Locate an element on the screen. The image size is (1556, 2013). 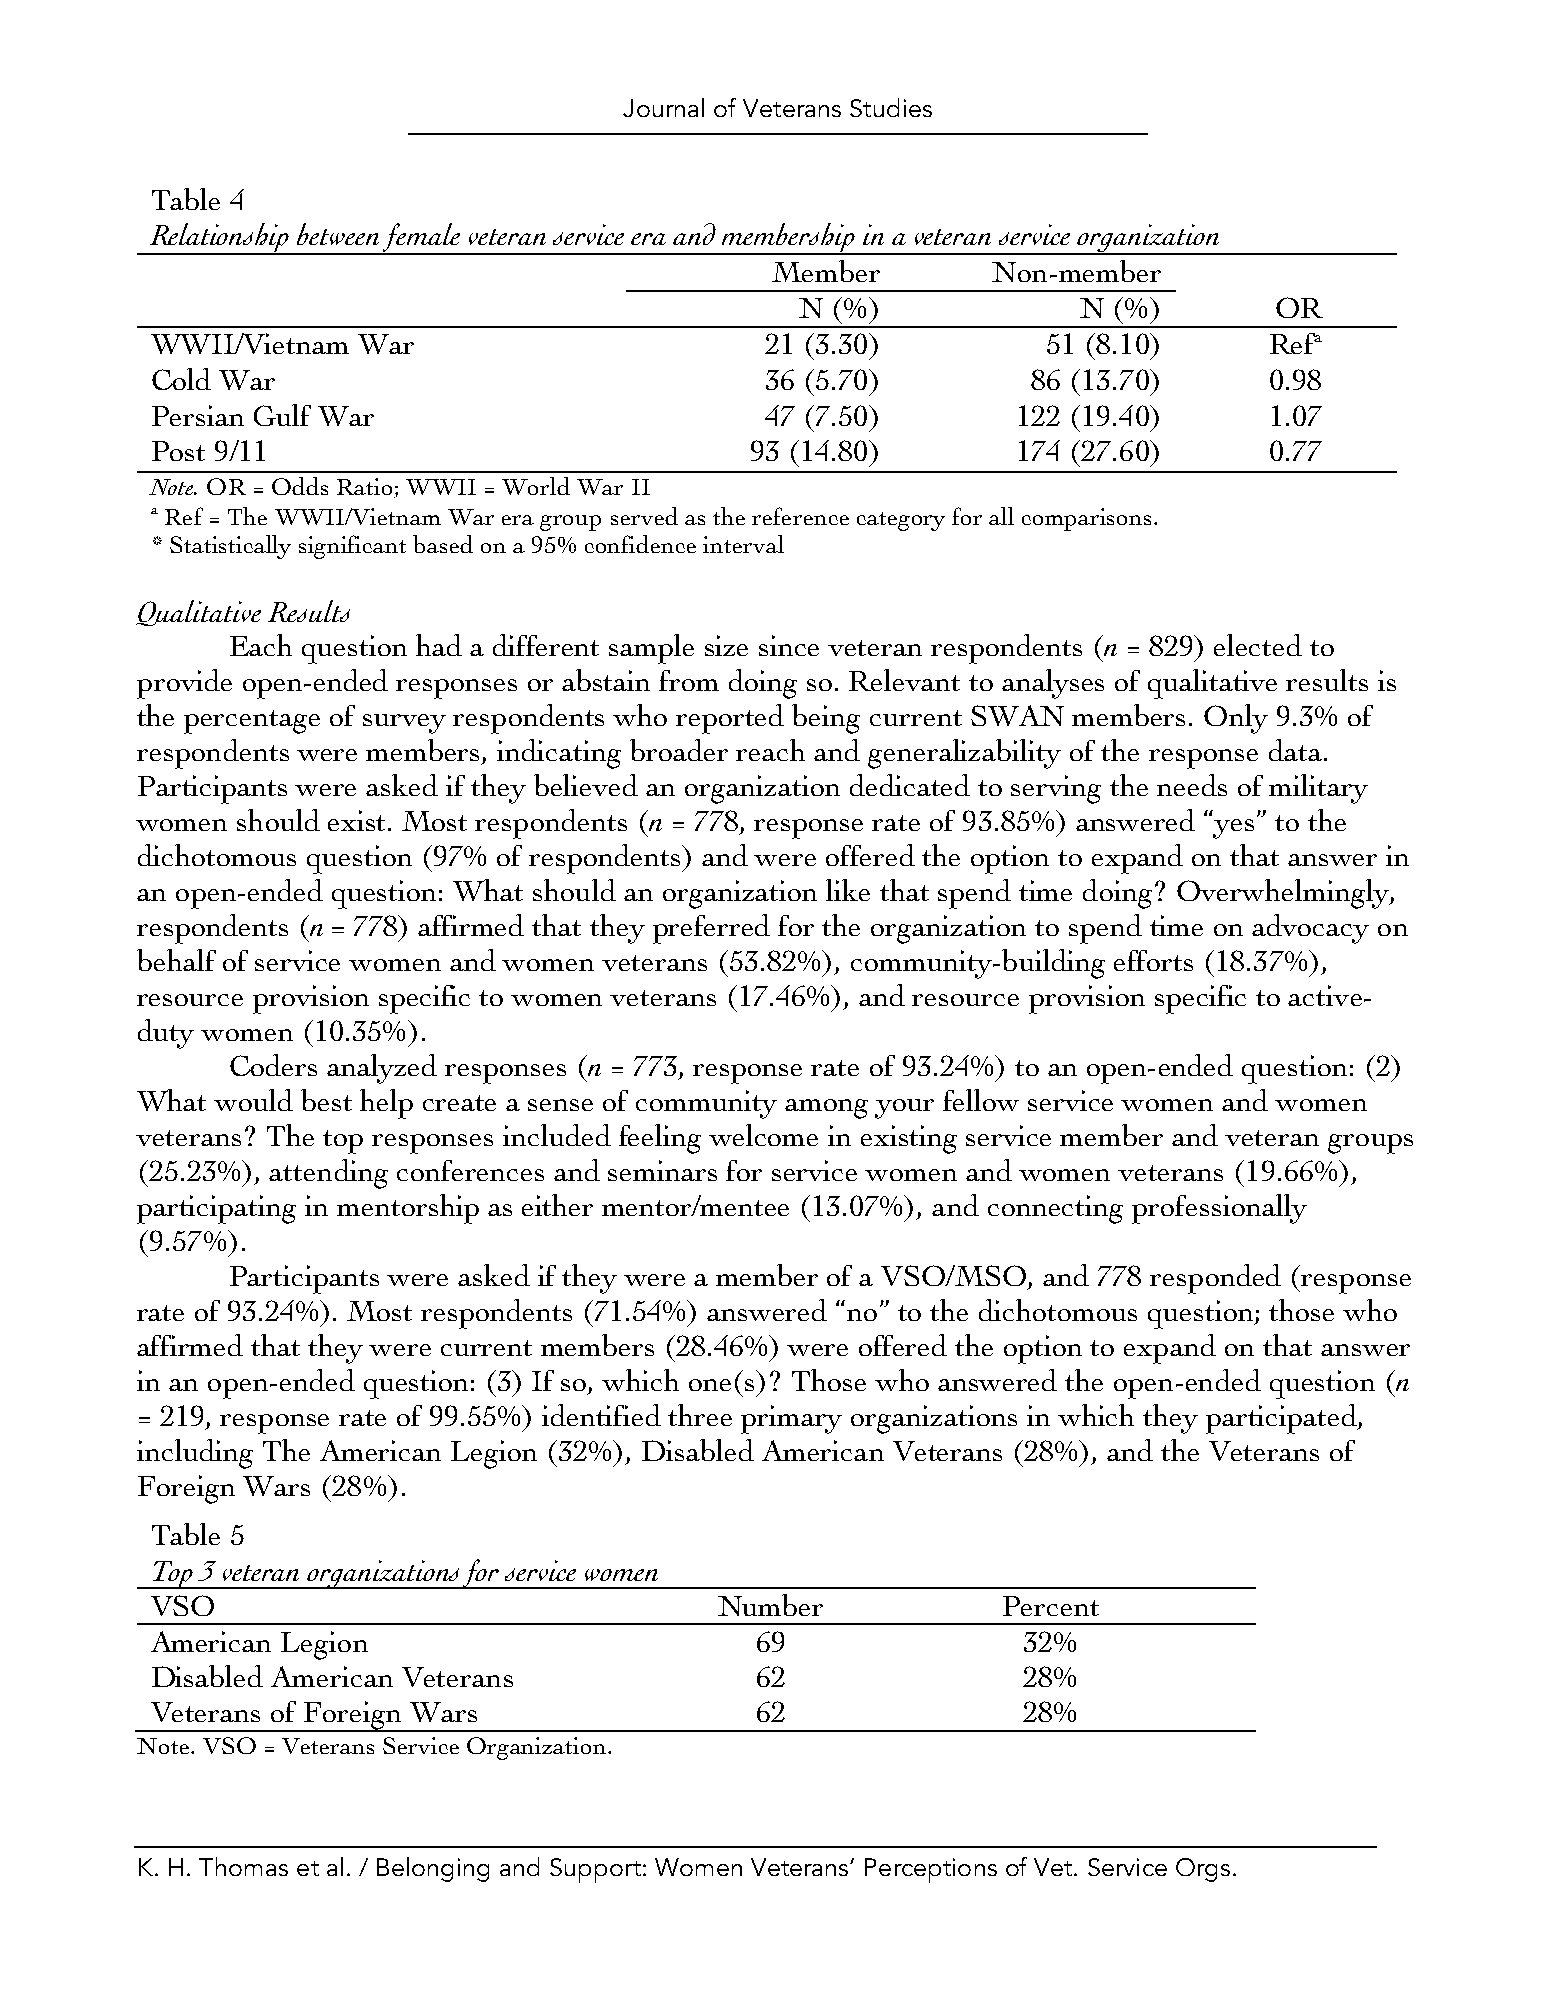
Orgs is located at coordinates (1203, 1870).
